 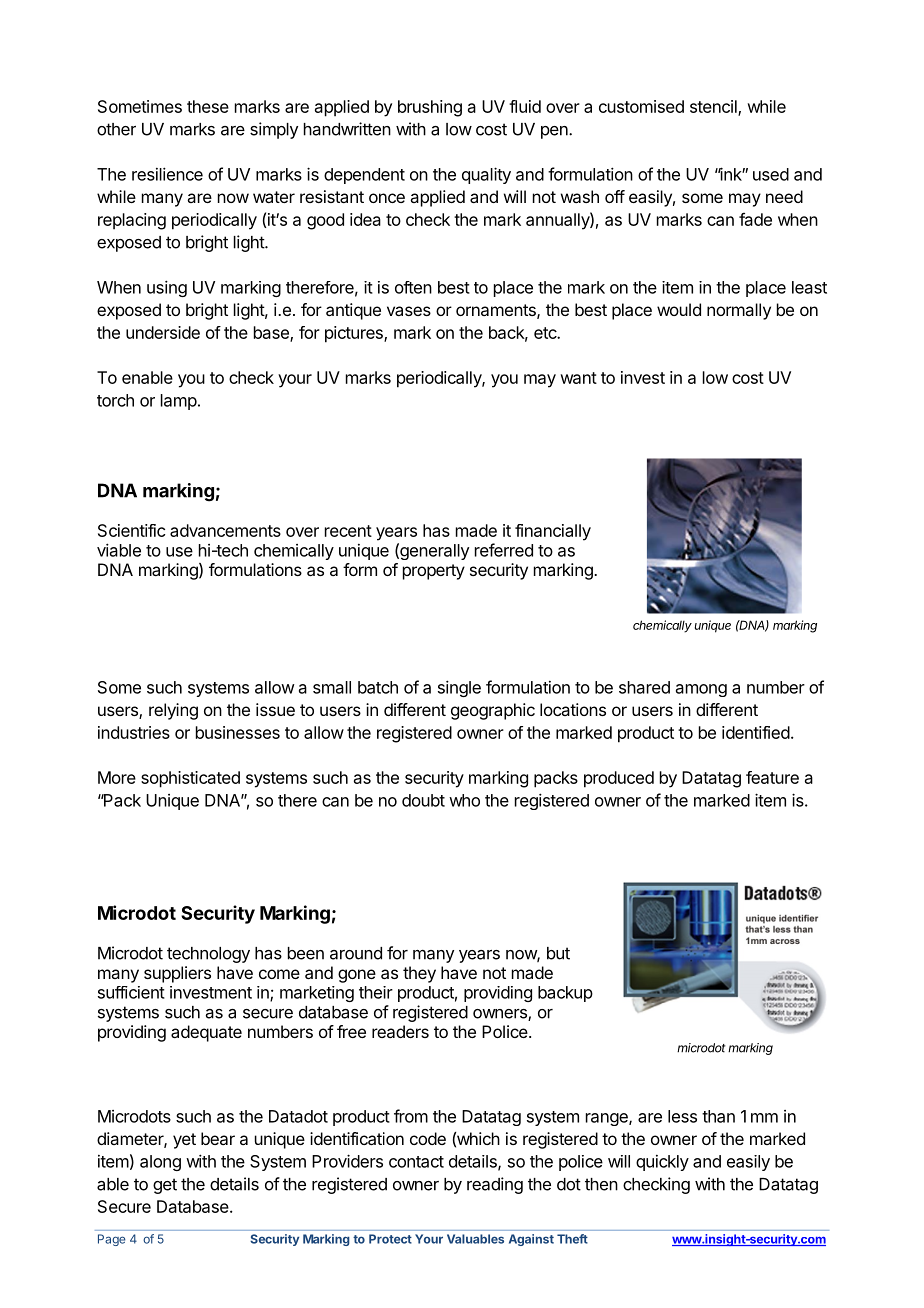 What do you see at coordinates (714, 107) in the screenshot?
I see `stencil` at bounding box center [714, 107].
